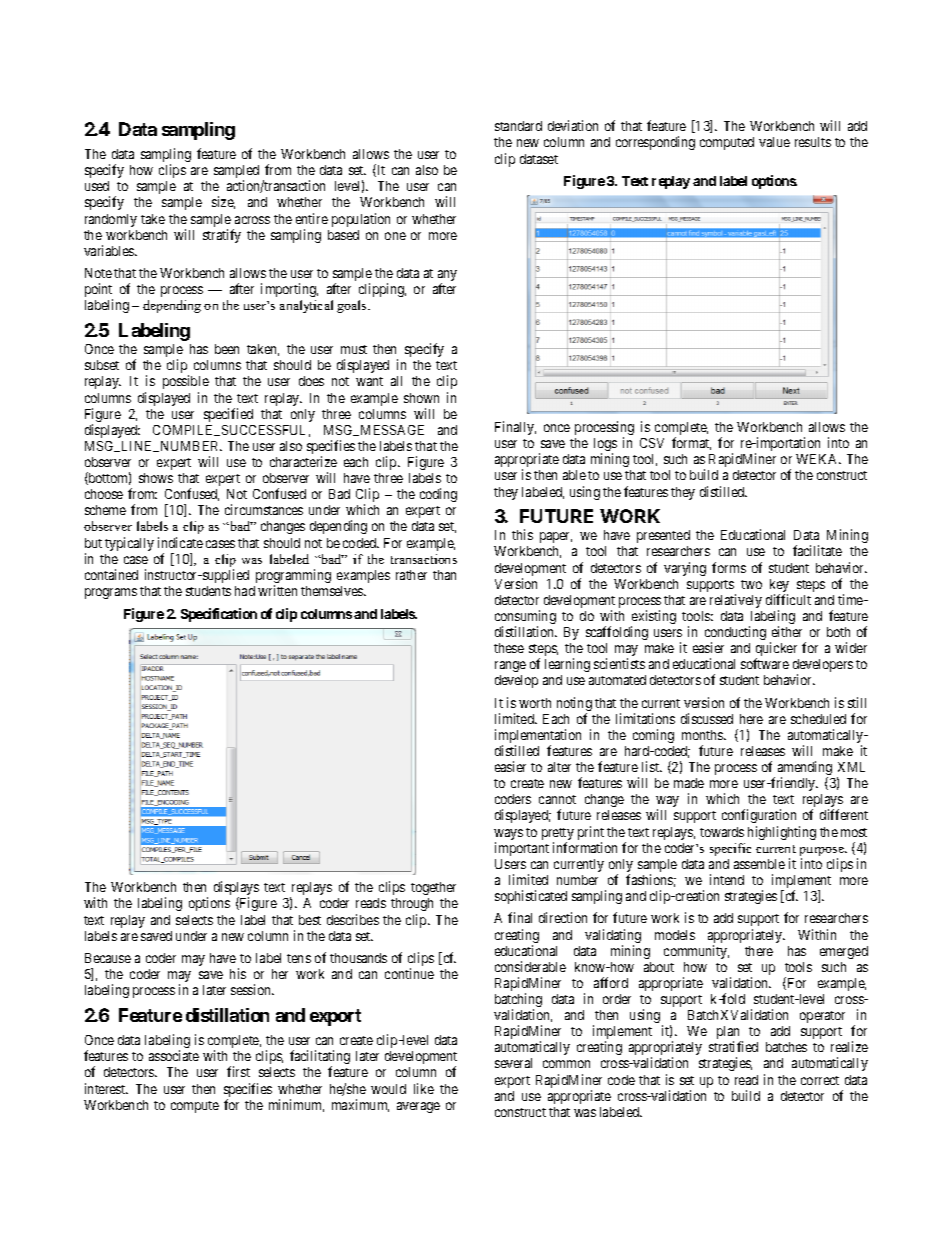  What do you see at coordinates (513, 1063) in the page?
I see `several` at bounding box center [513, 1063].
